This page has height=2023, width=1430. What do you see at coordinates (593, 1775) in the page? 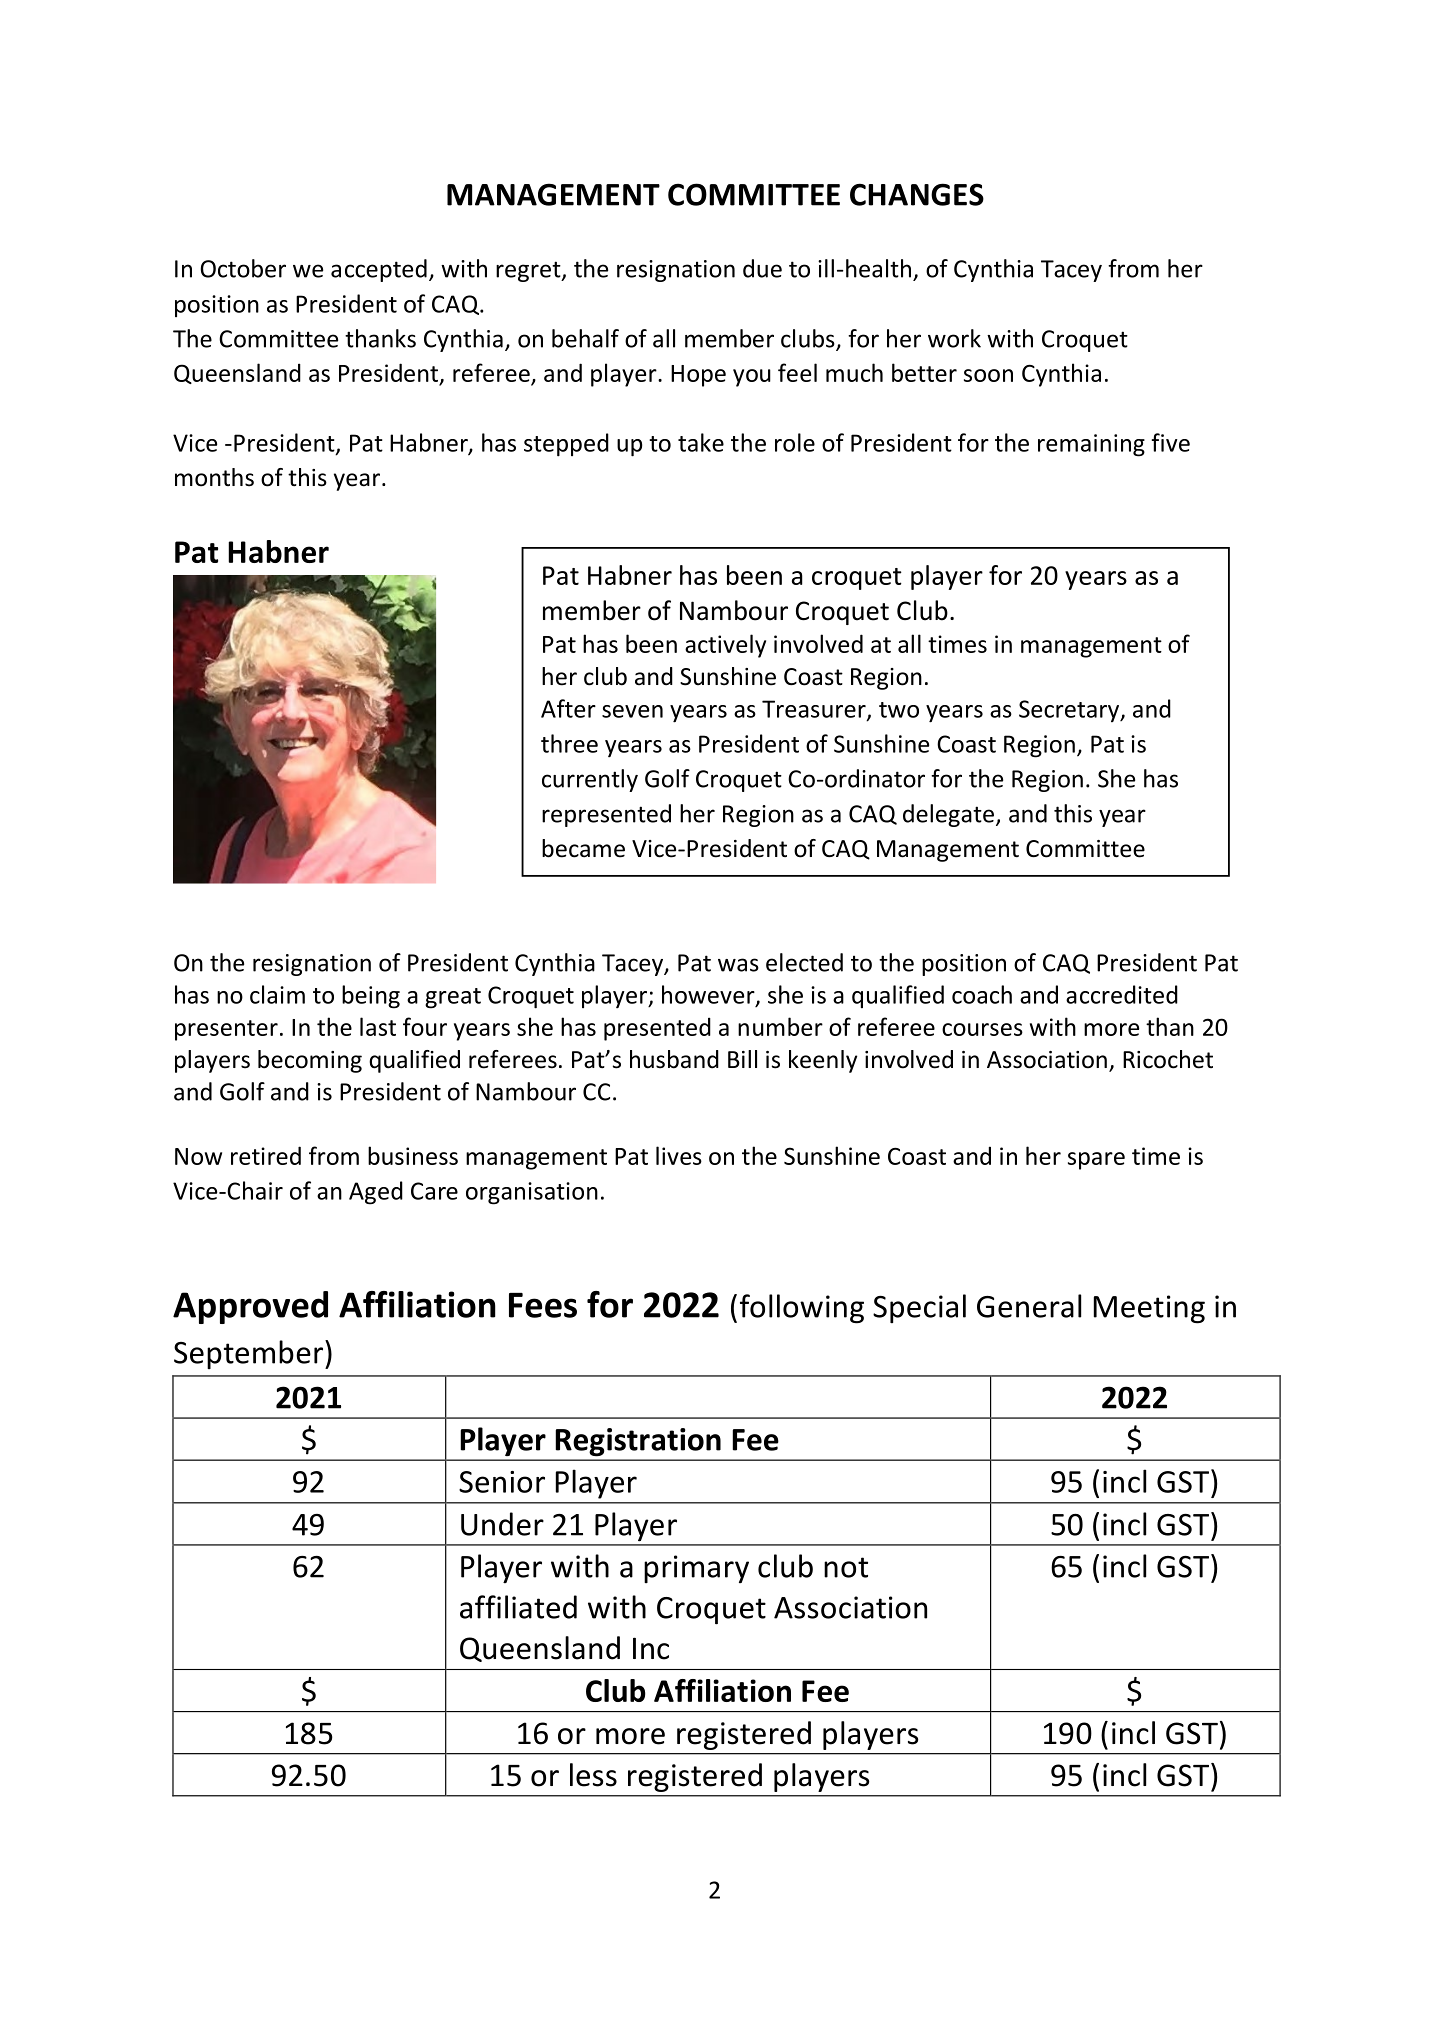
I see `less` at bounding box center [593, 1775].
